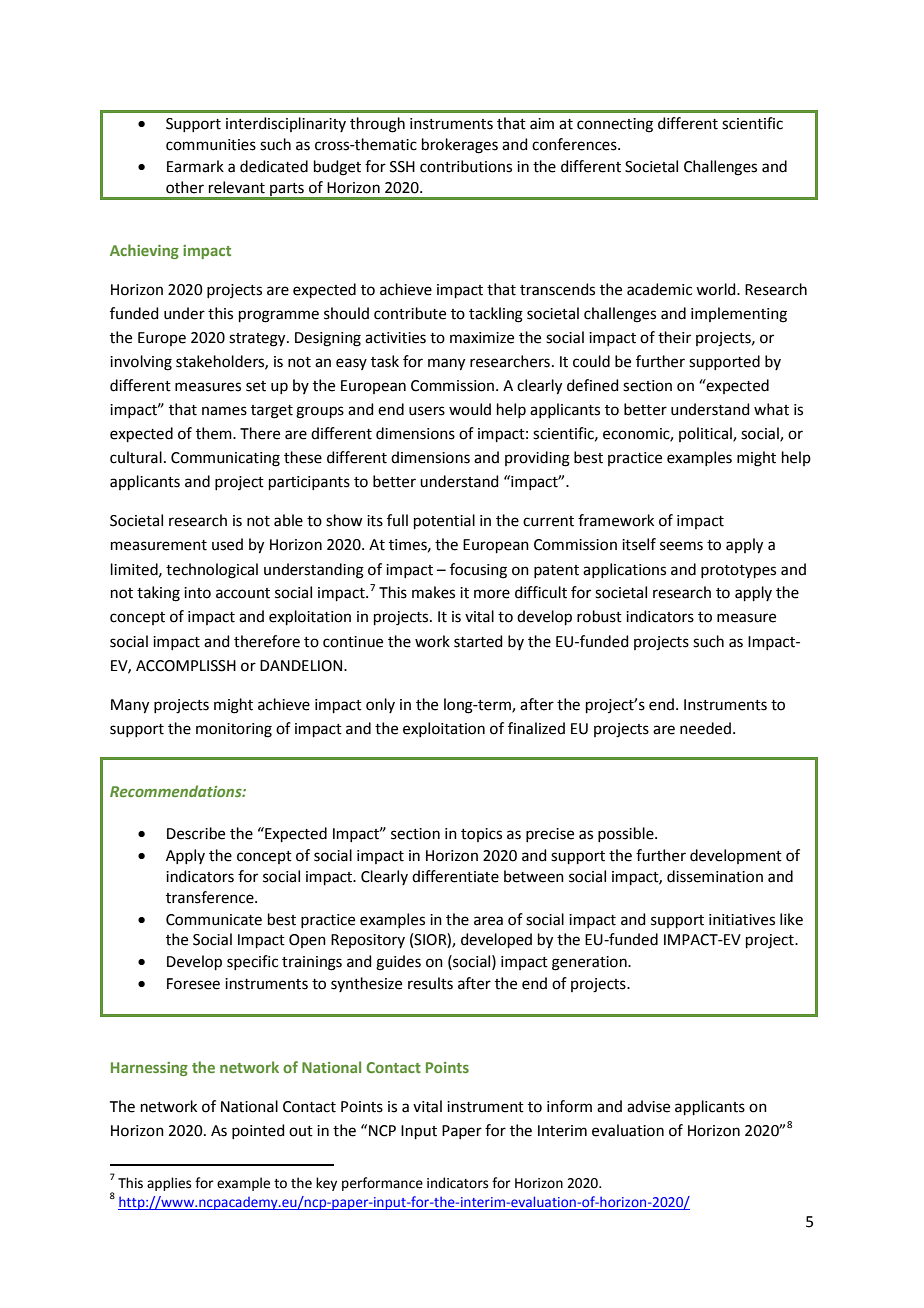  What do you see at coordinates (196, 833) in the page?
I see `Describe` at bounding box center [196, 833].
